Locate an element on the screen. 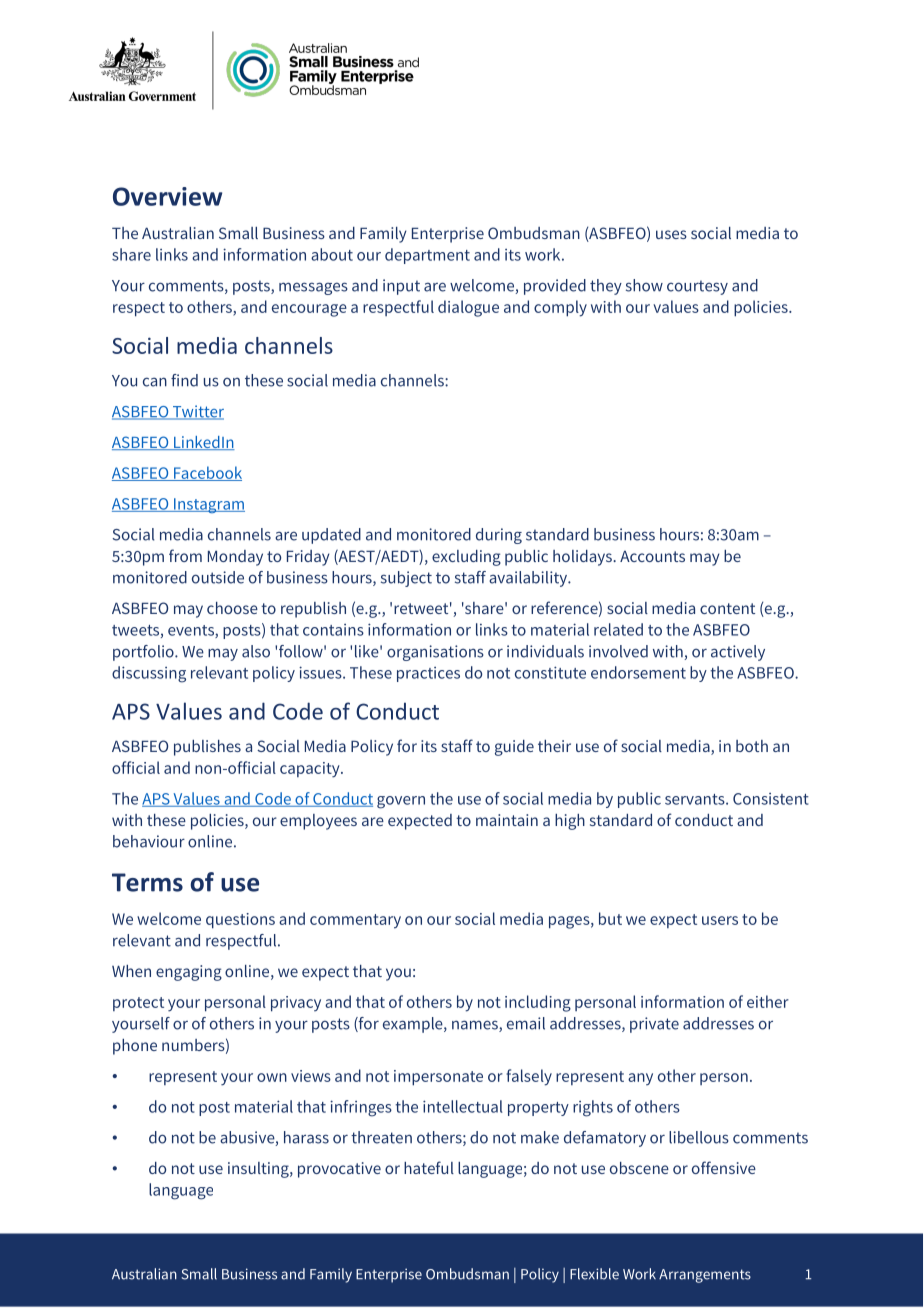 This screenshot has width=924, height=1308. commentary is located at coordinates (355, 921).
